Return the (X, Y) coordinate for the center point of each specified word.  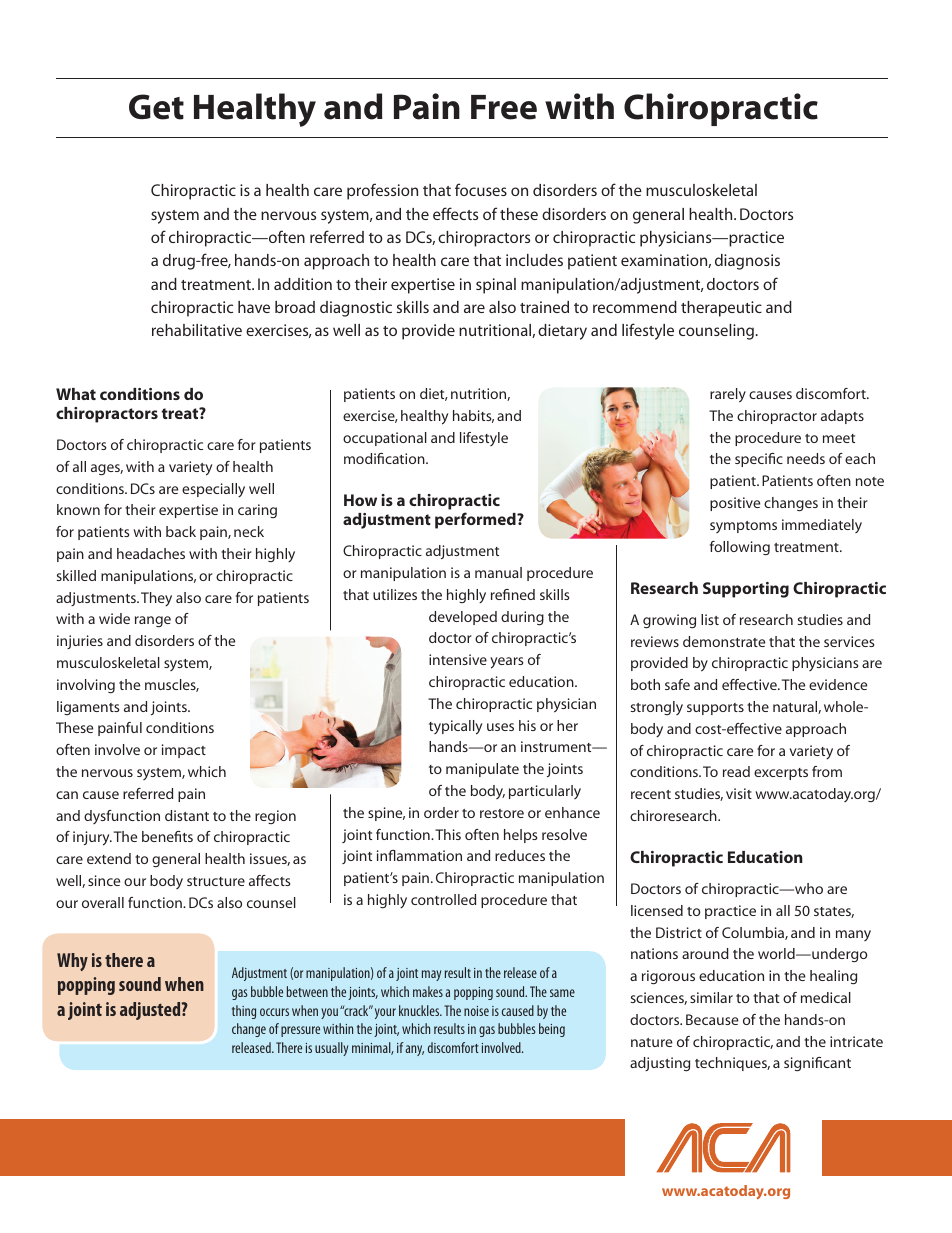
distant (187, 815)
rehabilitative (197, 330)
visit (739, 793)
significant (817, 1064)
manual (498, 572)
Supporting (746, 590)
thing (244, 1012)
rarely (728, 395)
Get (156, 107)
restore (502, 813)
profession (382, 191)
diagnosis (747, 262)
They (156, 599)
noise (476, 1011)
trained (544, 307)
